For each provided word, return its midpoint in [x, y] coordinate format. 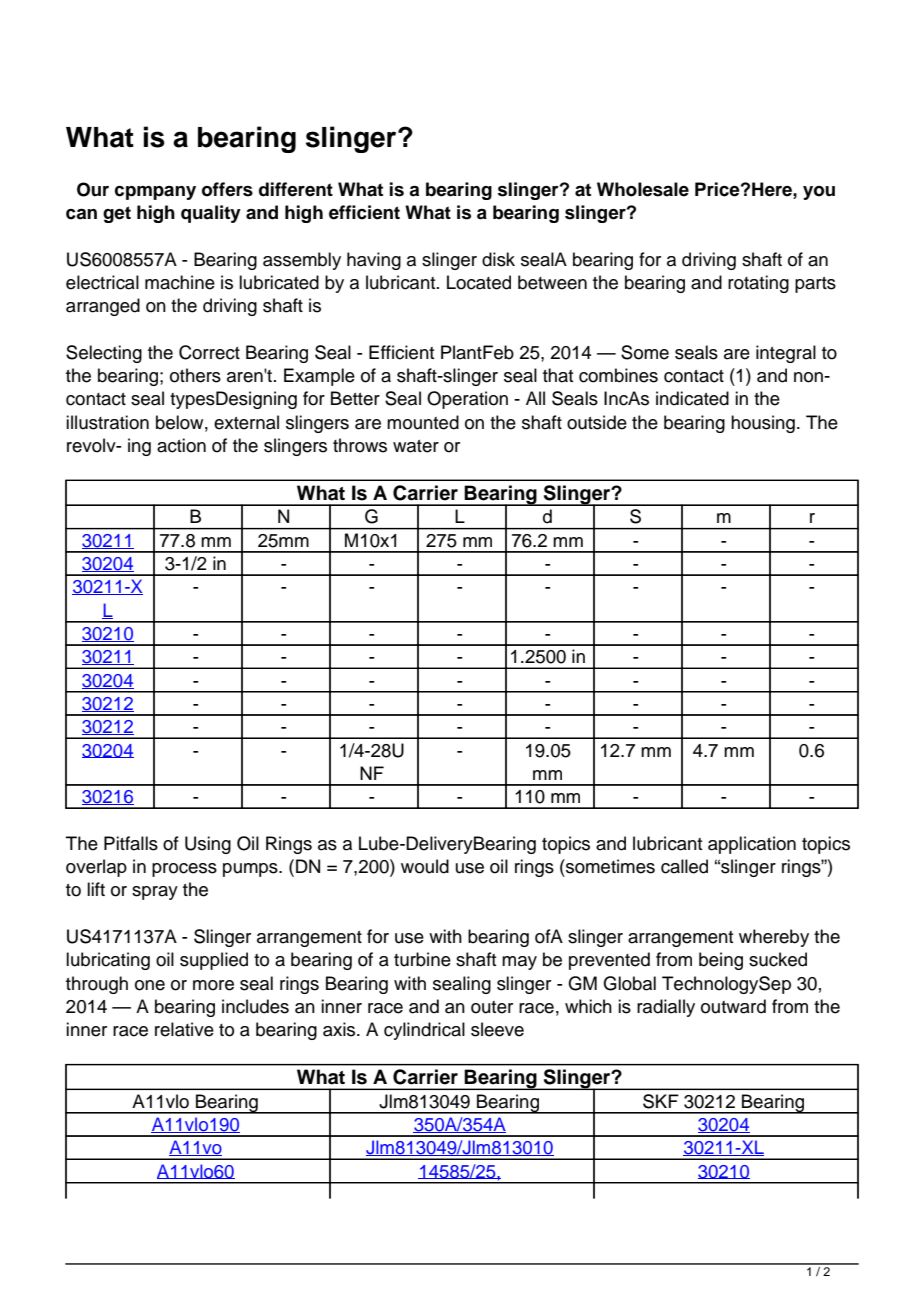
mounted [423, 422]
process [184, 870]
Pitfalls [131, 843]
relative [184, 1029]
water [416, 446]
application [752, 845]
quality [211, 214]
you [819, 193]
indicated [692, 398]
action [181, 445]
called [684, 866]
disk [498, 259]
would [425, 866]
